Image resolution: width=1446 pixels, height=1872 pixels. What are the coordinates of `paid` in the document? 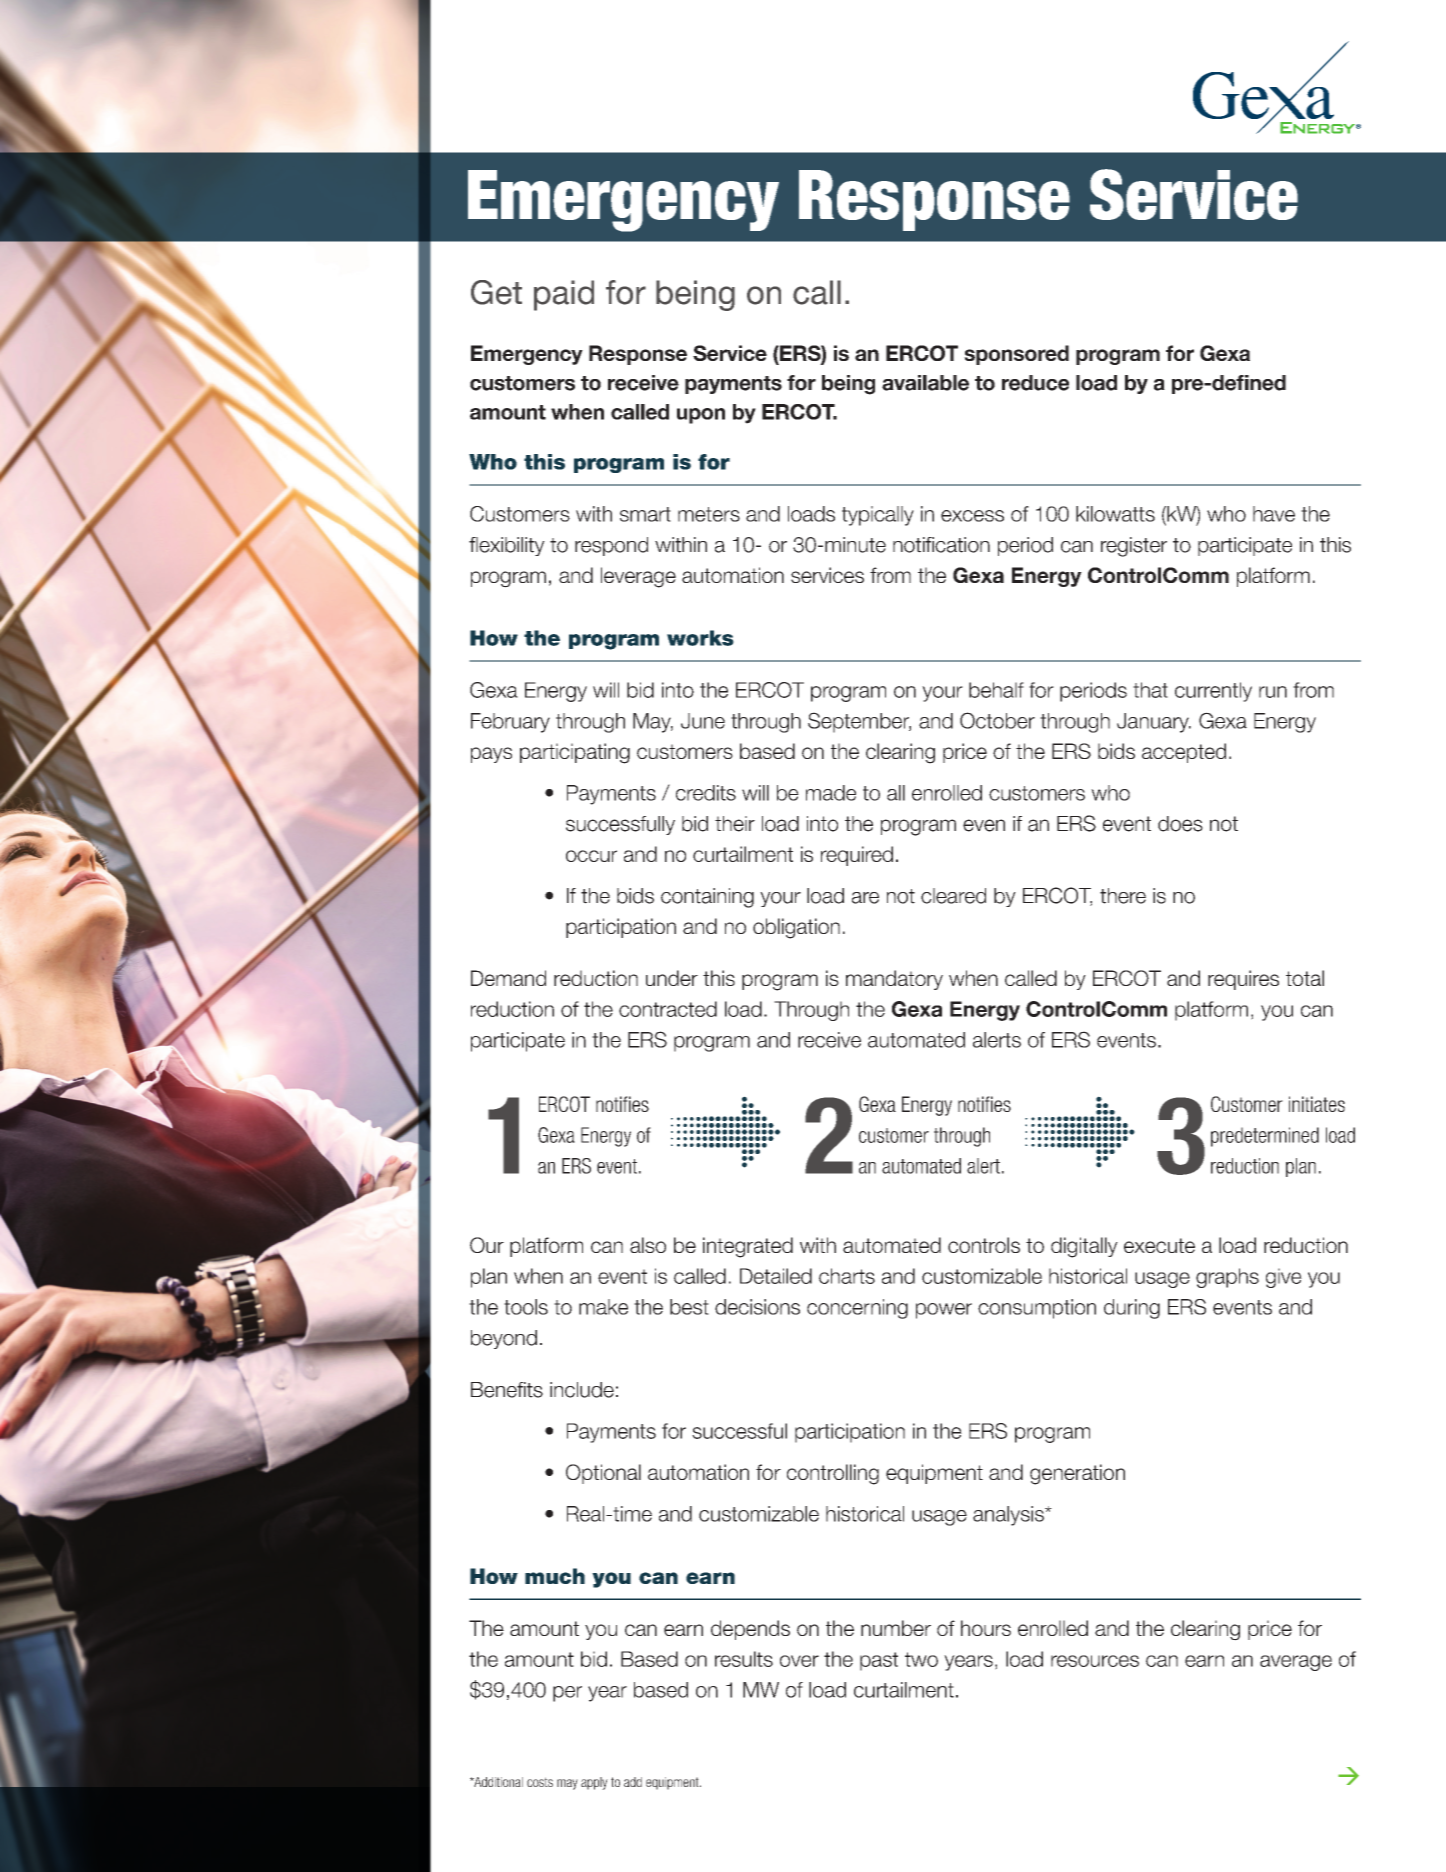 It's located at (564, 295).
